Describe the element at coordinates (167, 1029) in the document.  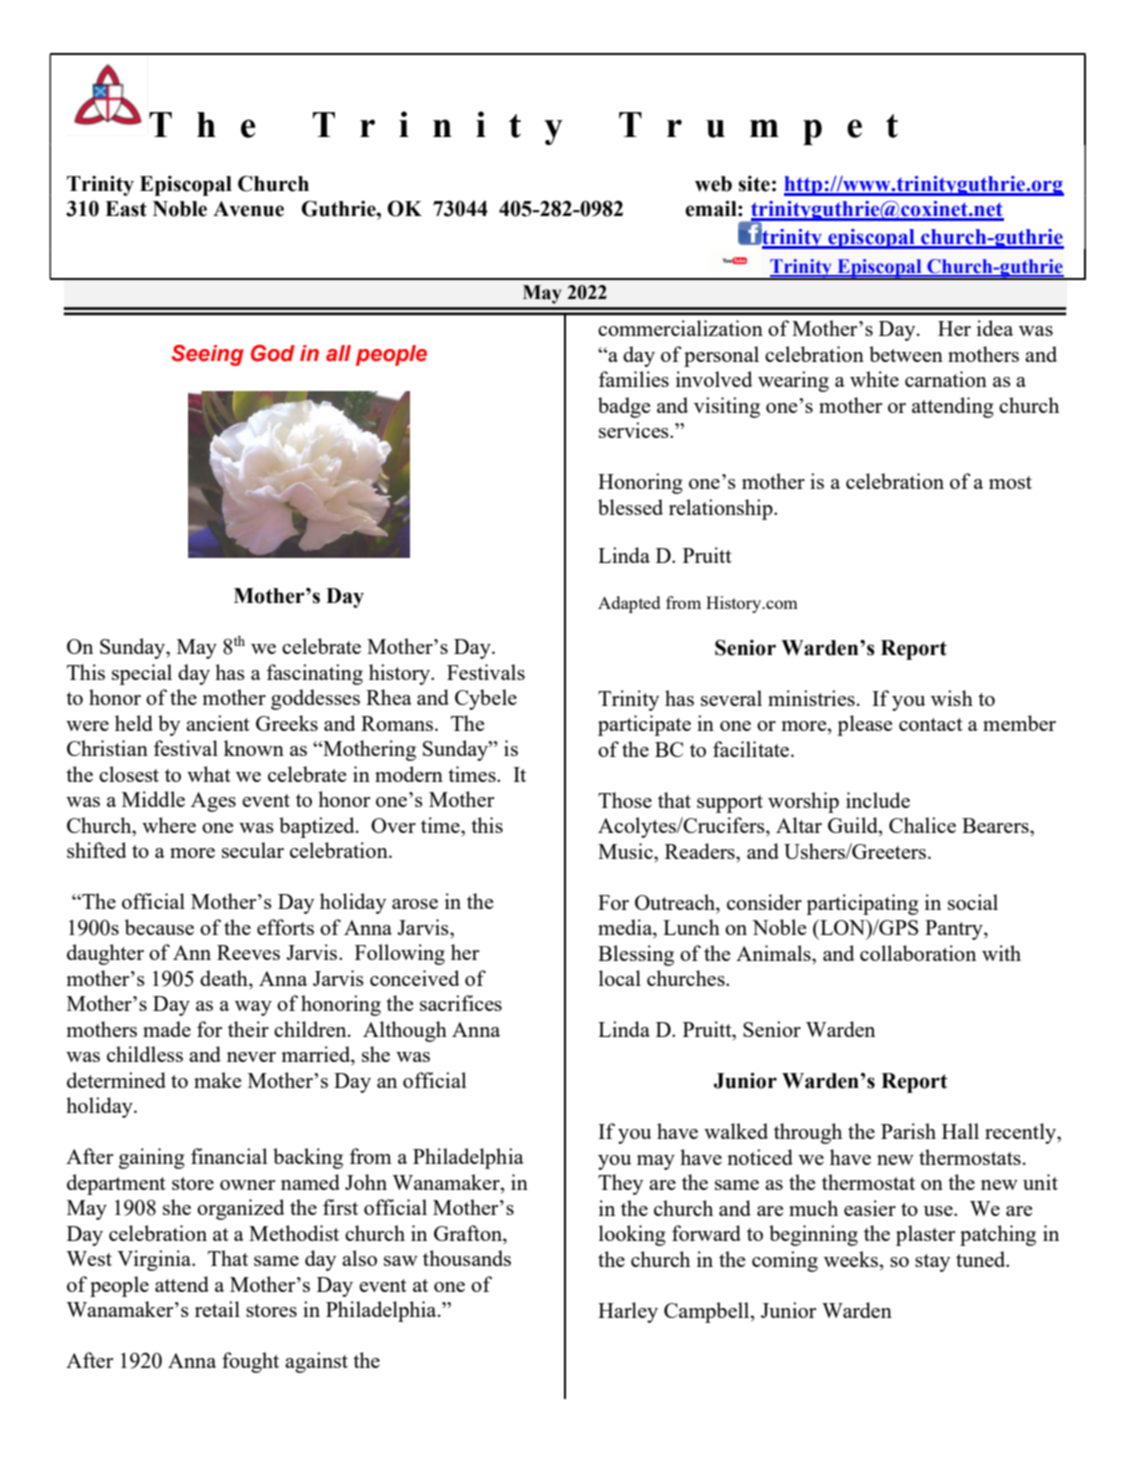
I see `made` at that location.
